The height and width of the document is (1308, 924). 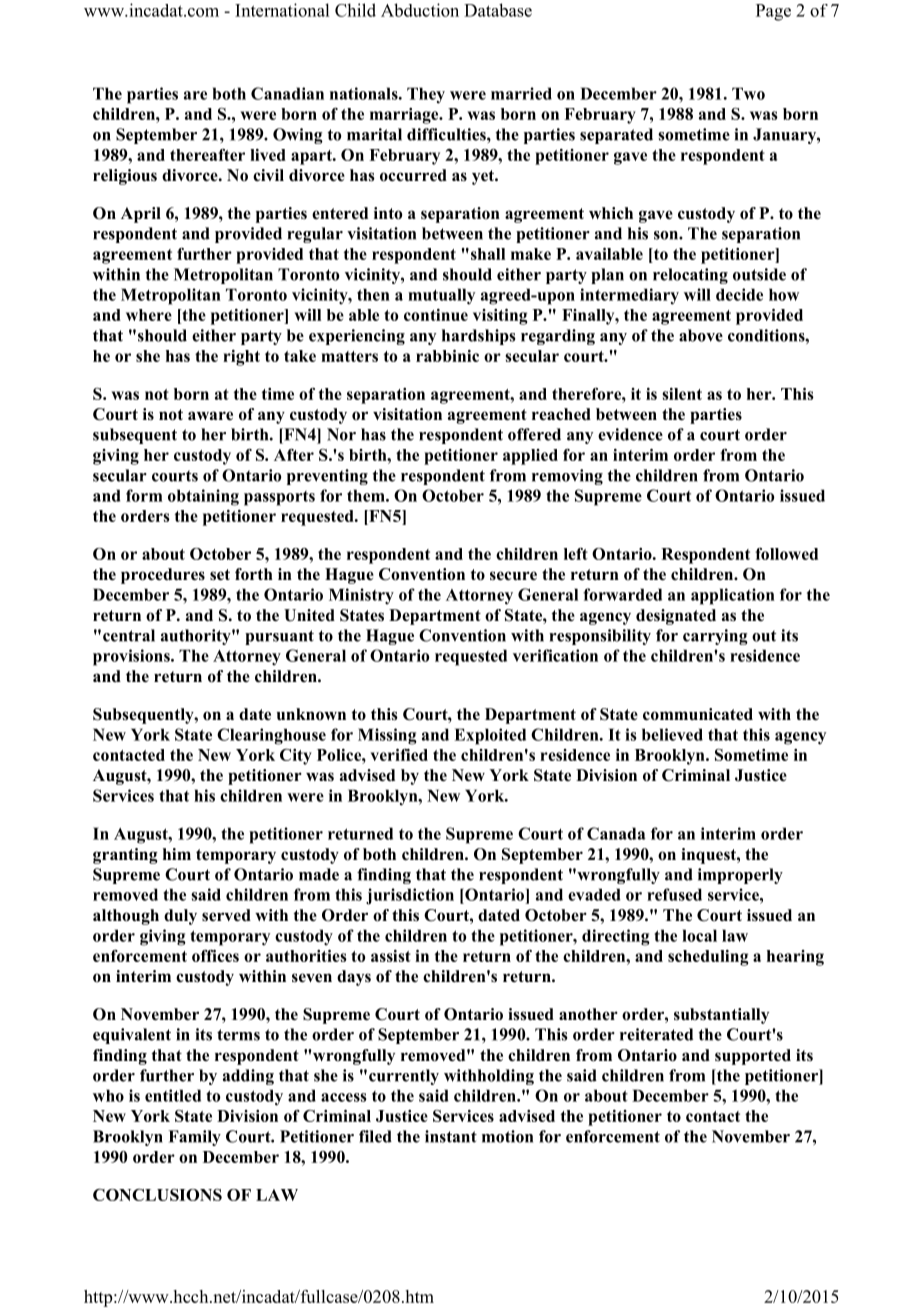 What do you see at coordinates (194, 1138) in the document?
I see `Family` at bounding box center [194, 1138].
